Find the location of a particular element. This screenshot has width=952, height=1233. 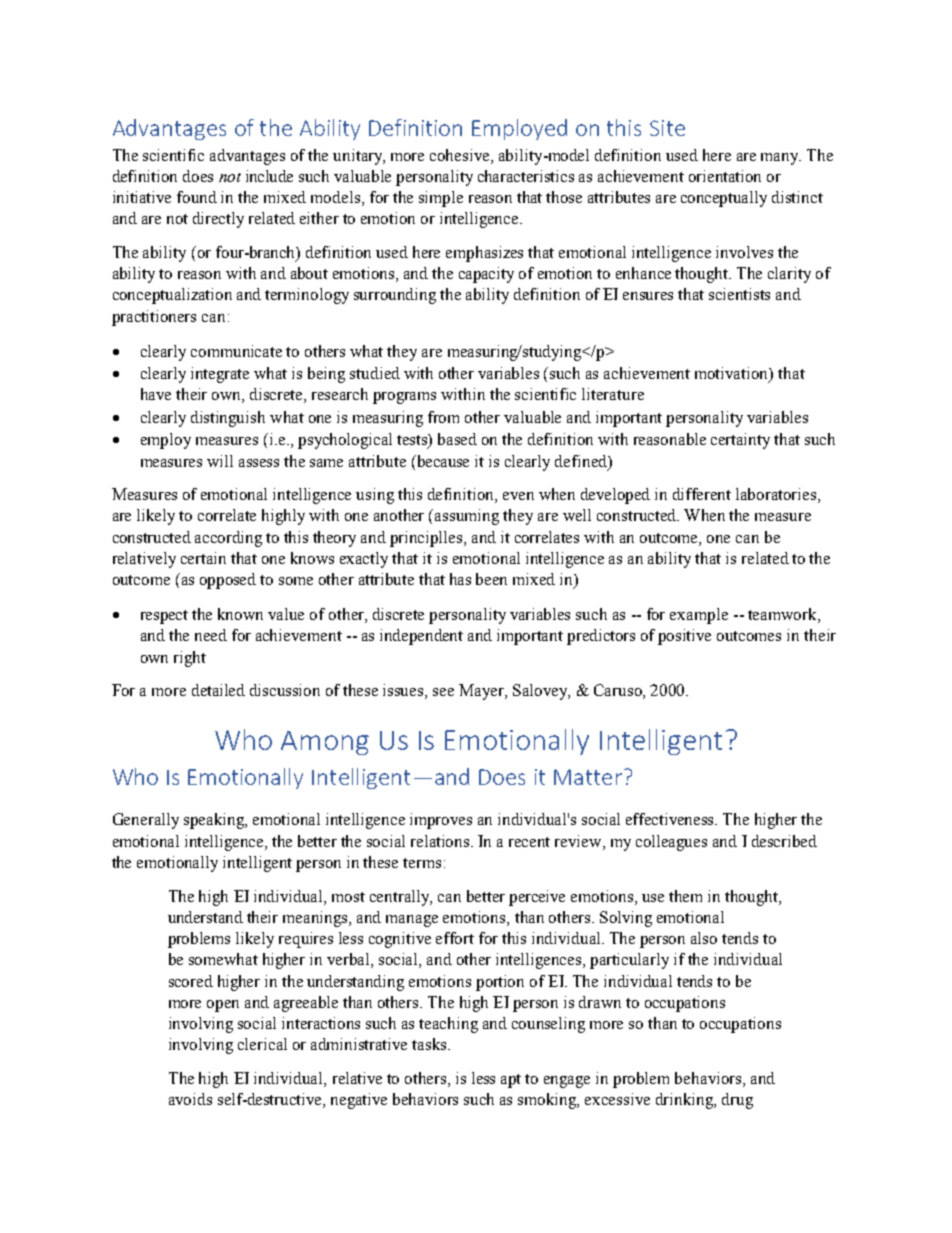

scientists is located at coordinates (739, 294).
